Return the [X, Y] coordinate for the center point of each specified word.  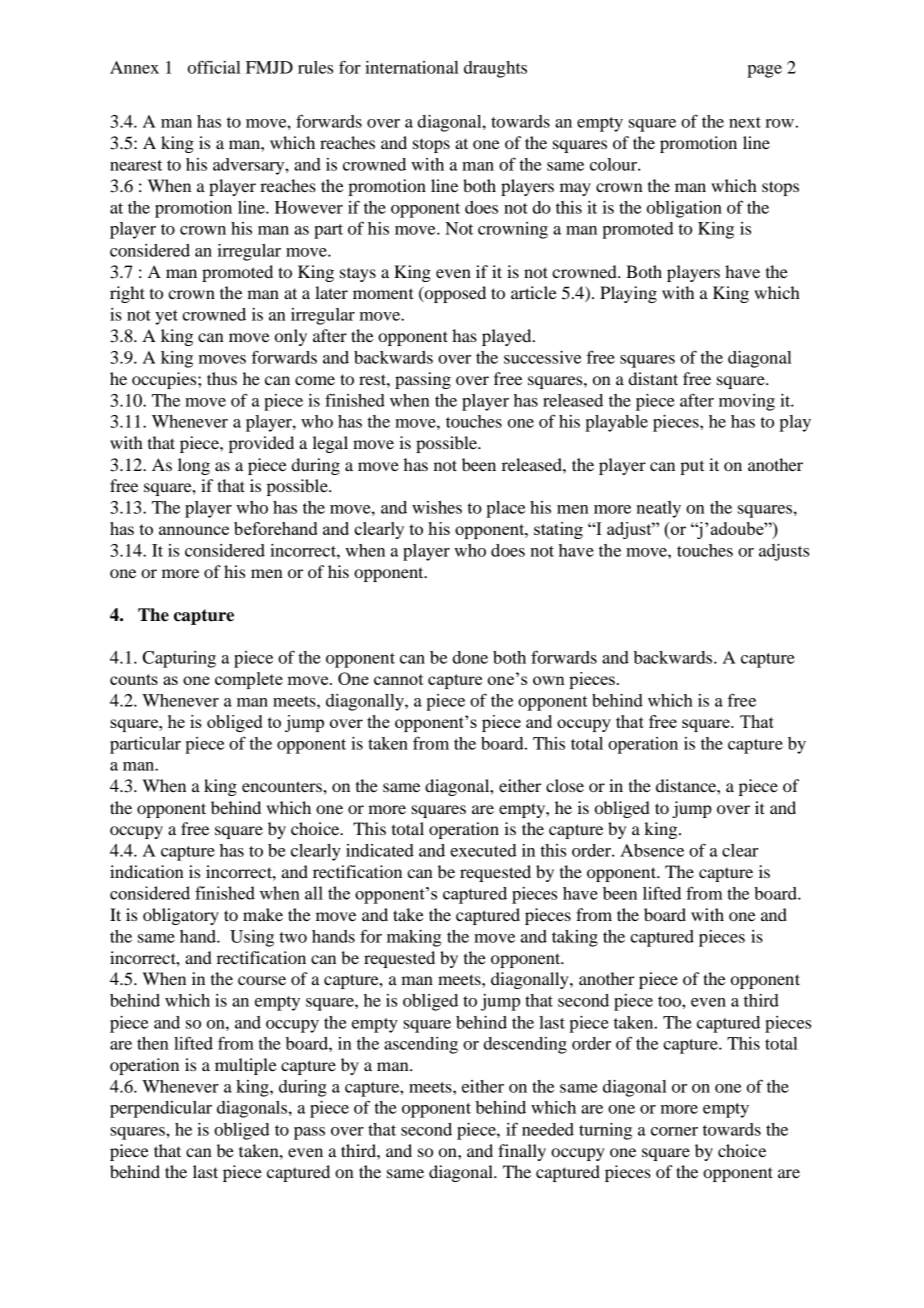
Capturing [179, 659]
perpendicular [161, 1109]
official [214, 67]
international [412, 67]
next [745, 122]
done [470, 657]
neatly [659, 509]
